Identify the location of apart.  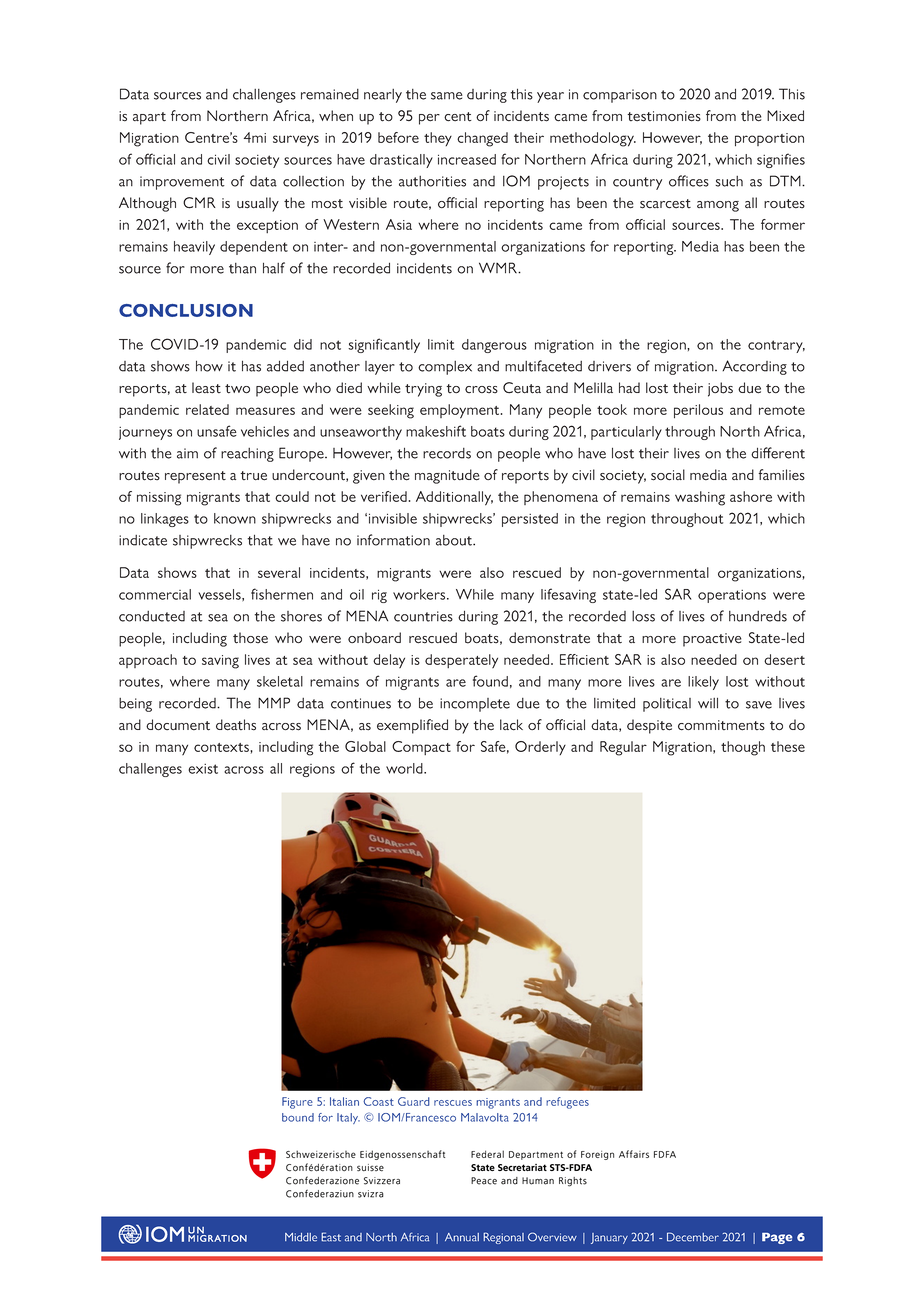
(149, 118).
